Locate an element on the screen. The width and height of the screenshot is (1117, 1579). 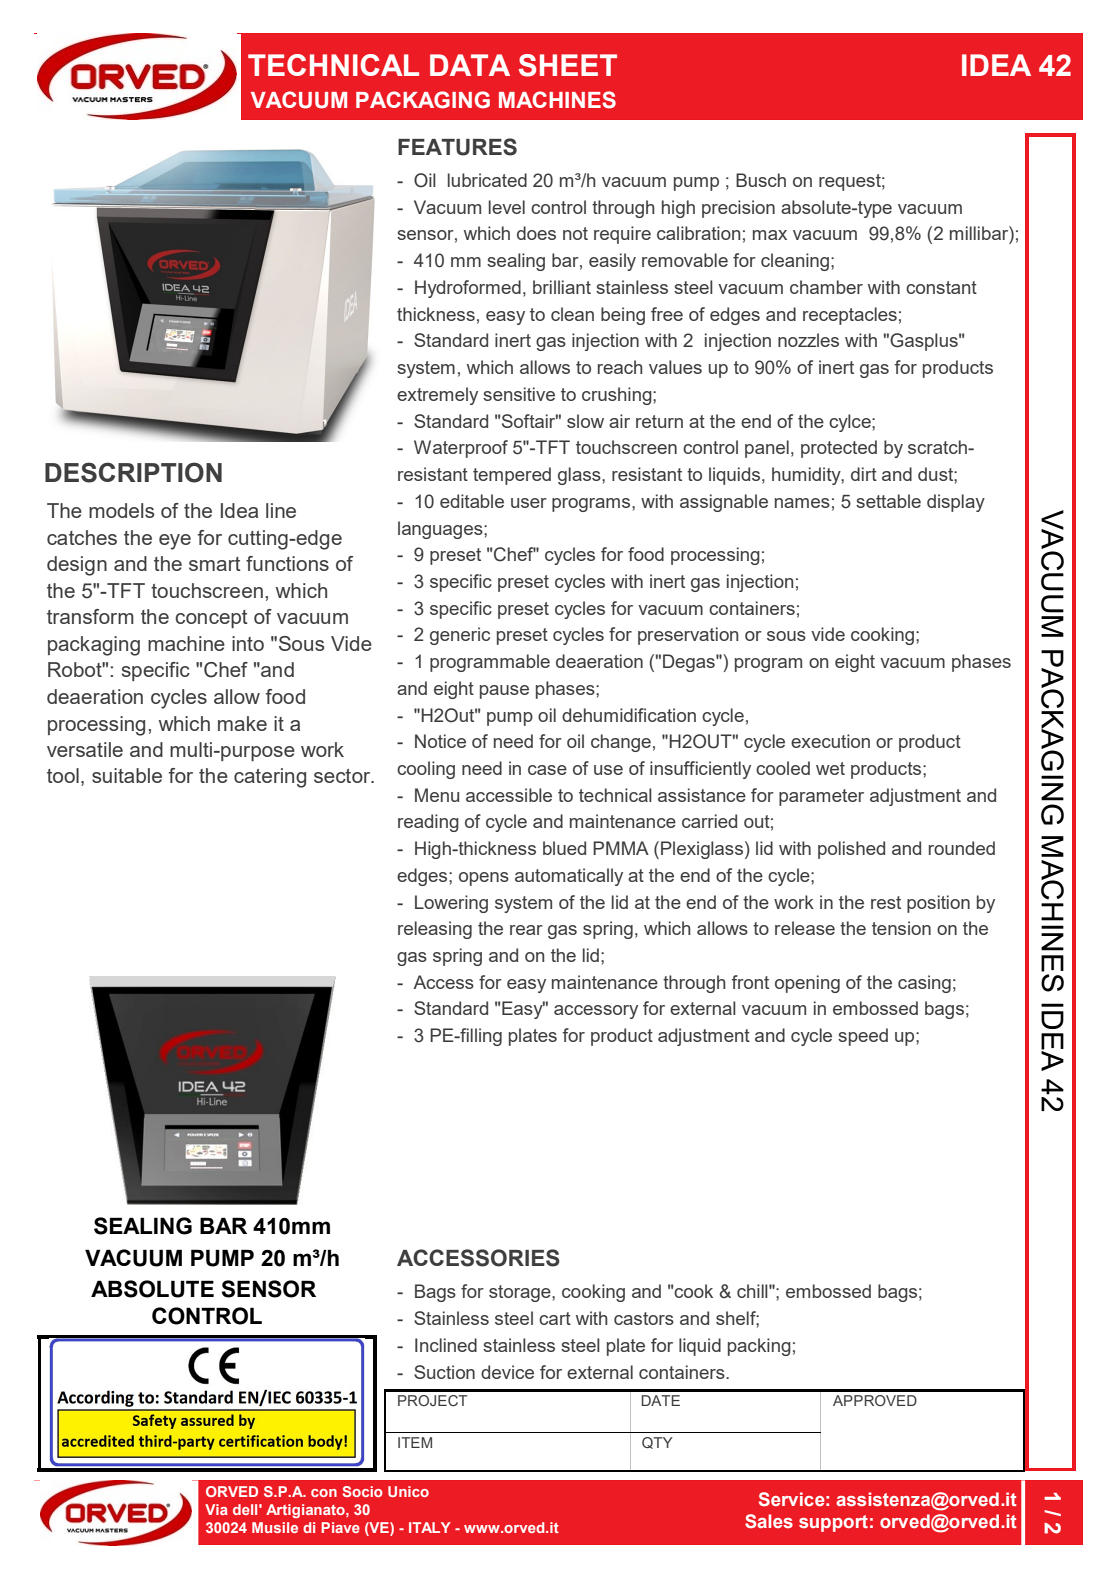
execution is located at coordinates (830, 741).
